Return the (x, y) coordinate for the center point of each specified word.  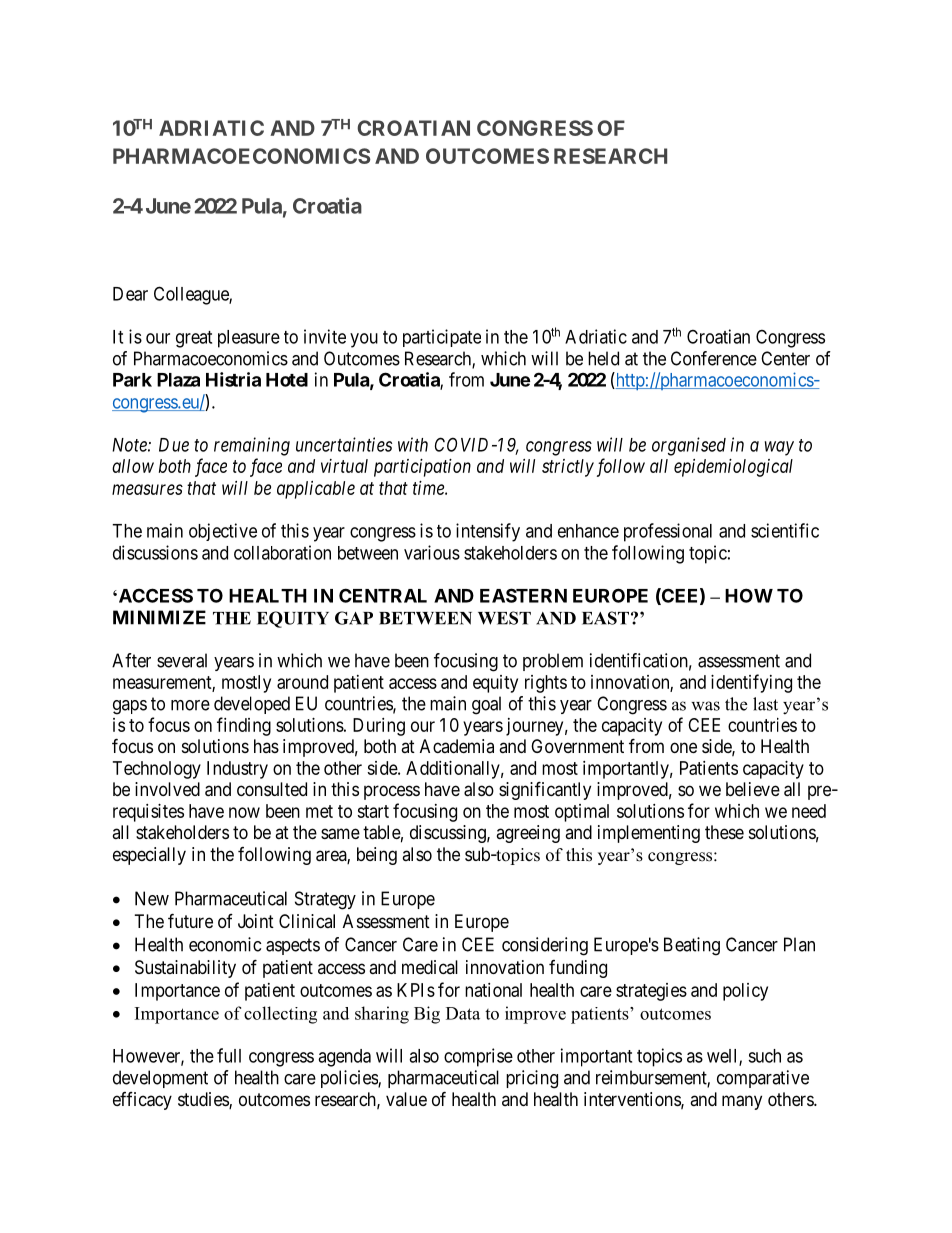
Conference (714, 358)
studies (204, 1100)
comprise (478, 1057)
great (194, 339)
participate (442, 338)
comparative (763, 1079)
